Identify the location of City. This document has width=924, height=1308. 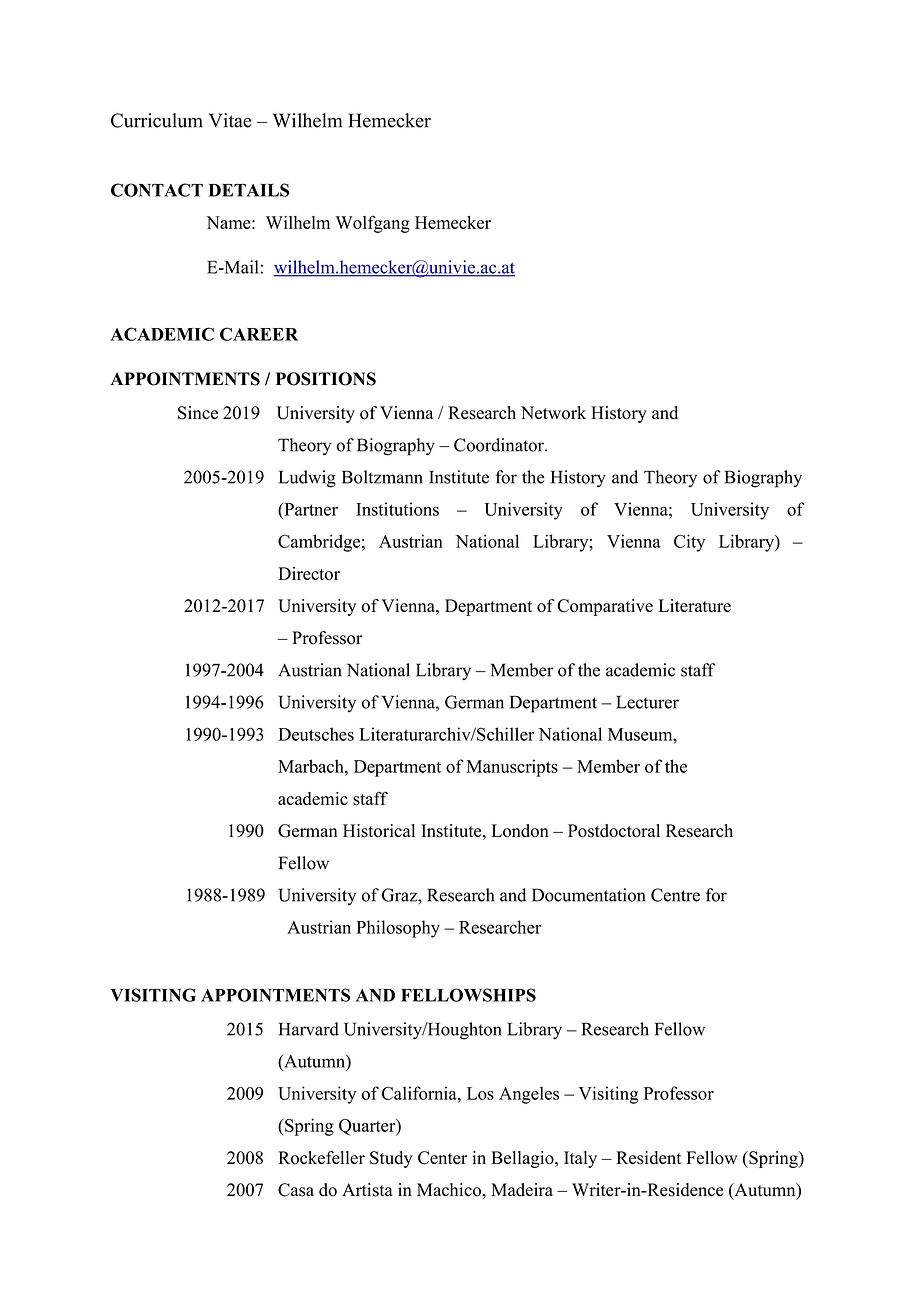
(689, 543).
